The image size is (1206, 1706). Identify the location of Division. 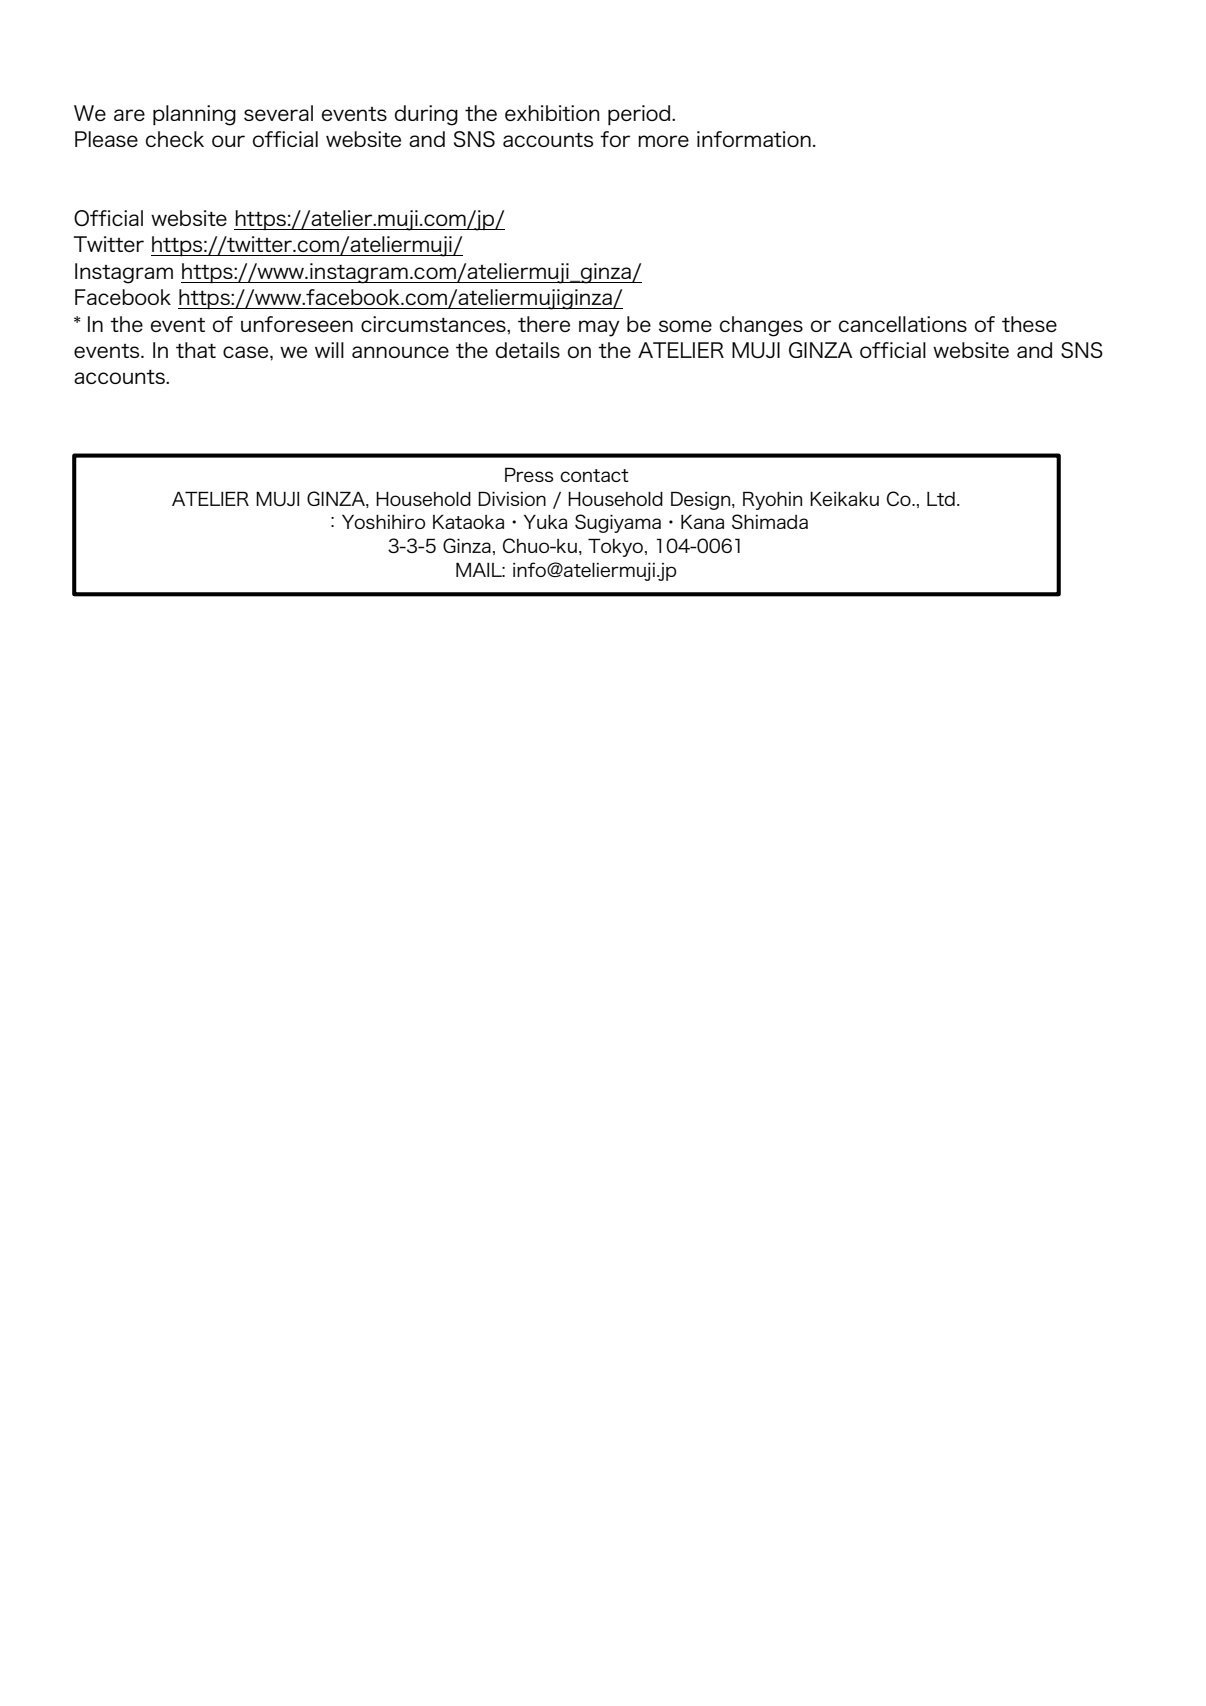
(512, 498).
